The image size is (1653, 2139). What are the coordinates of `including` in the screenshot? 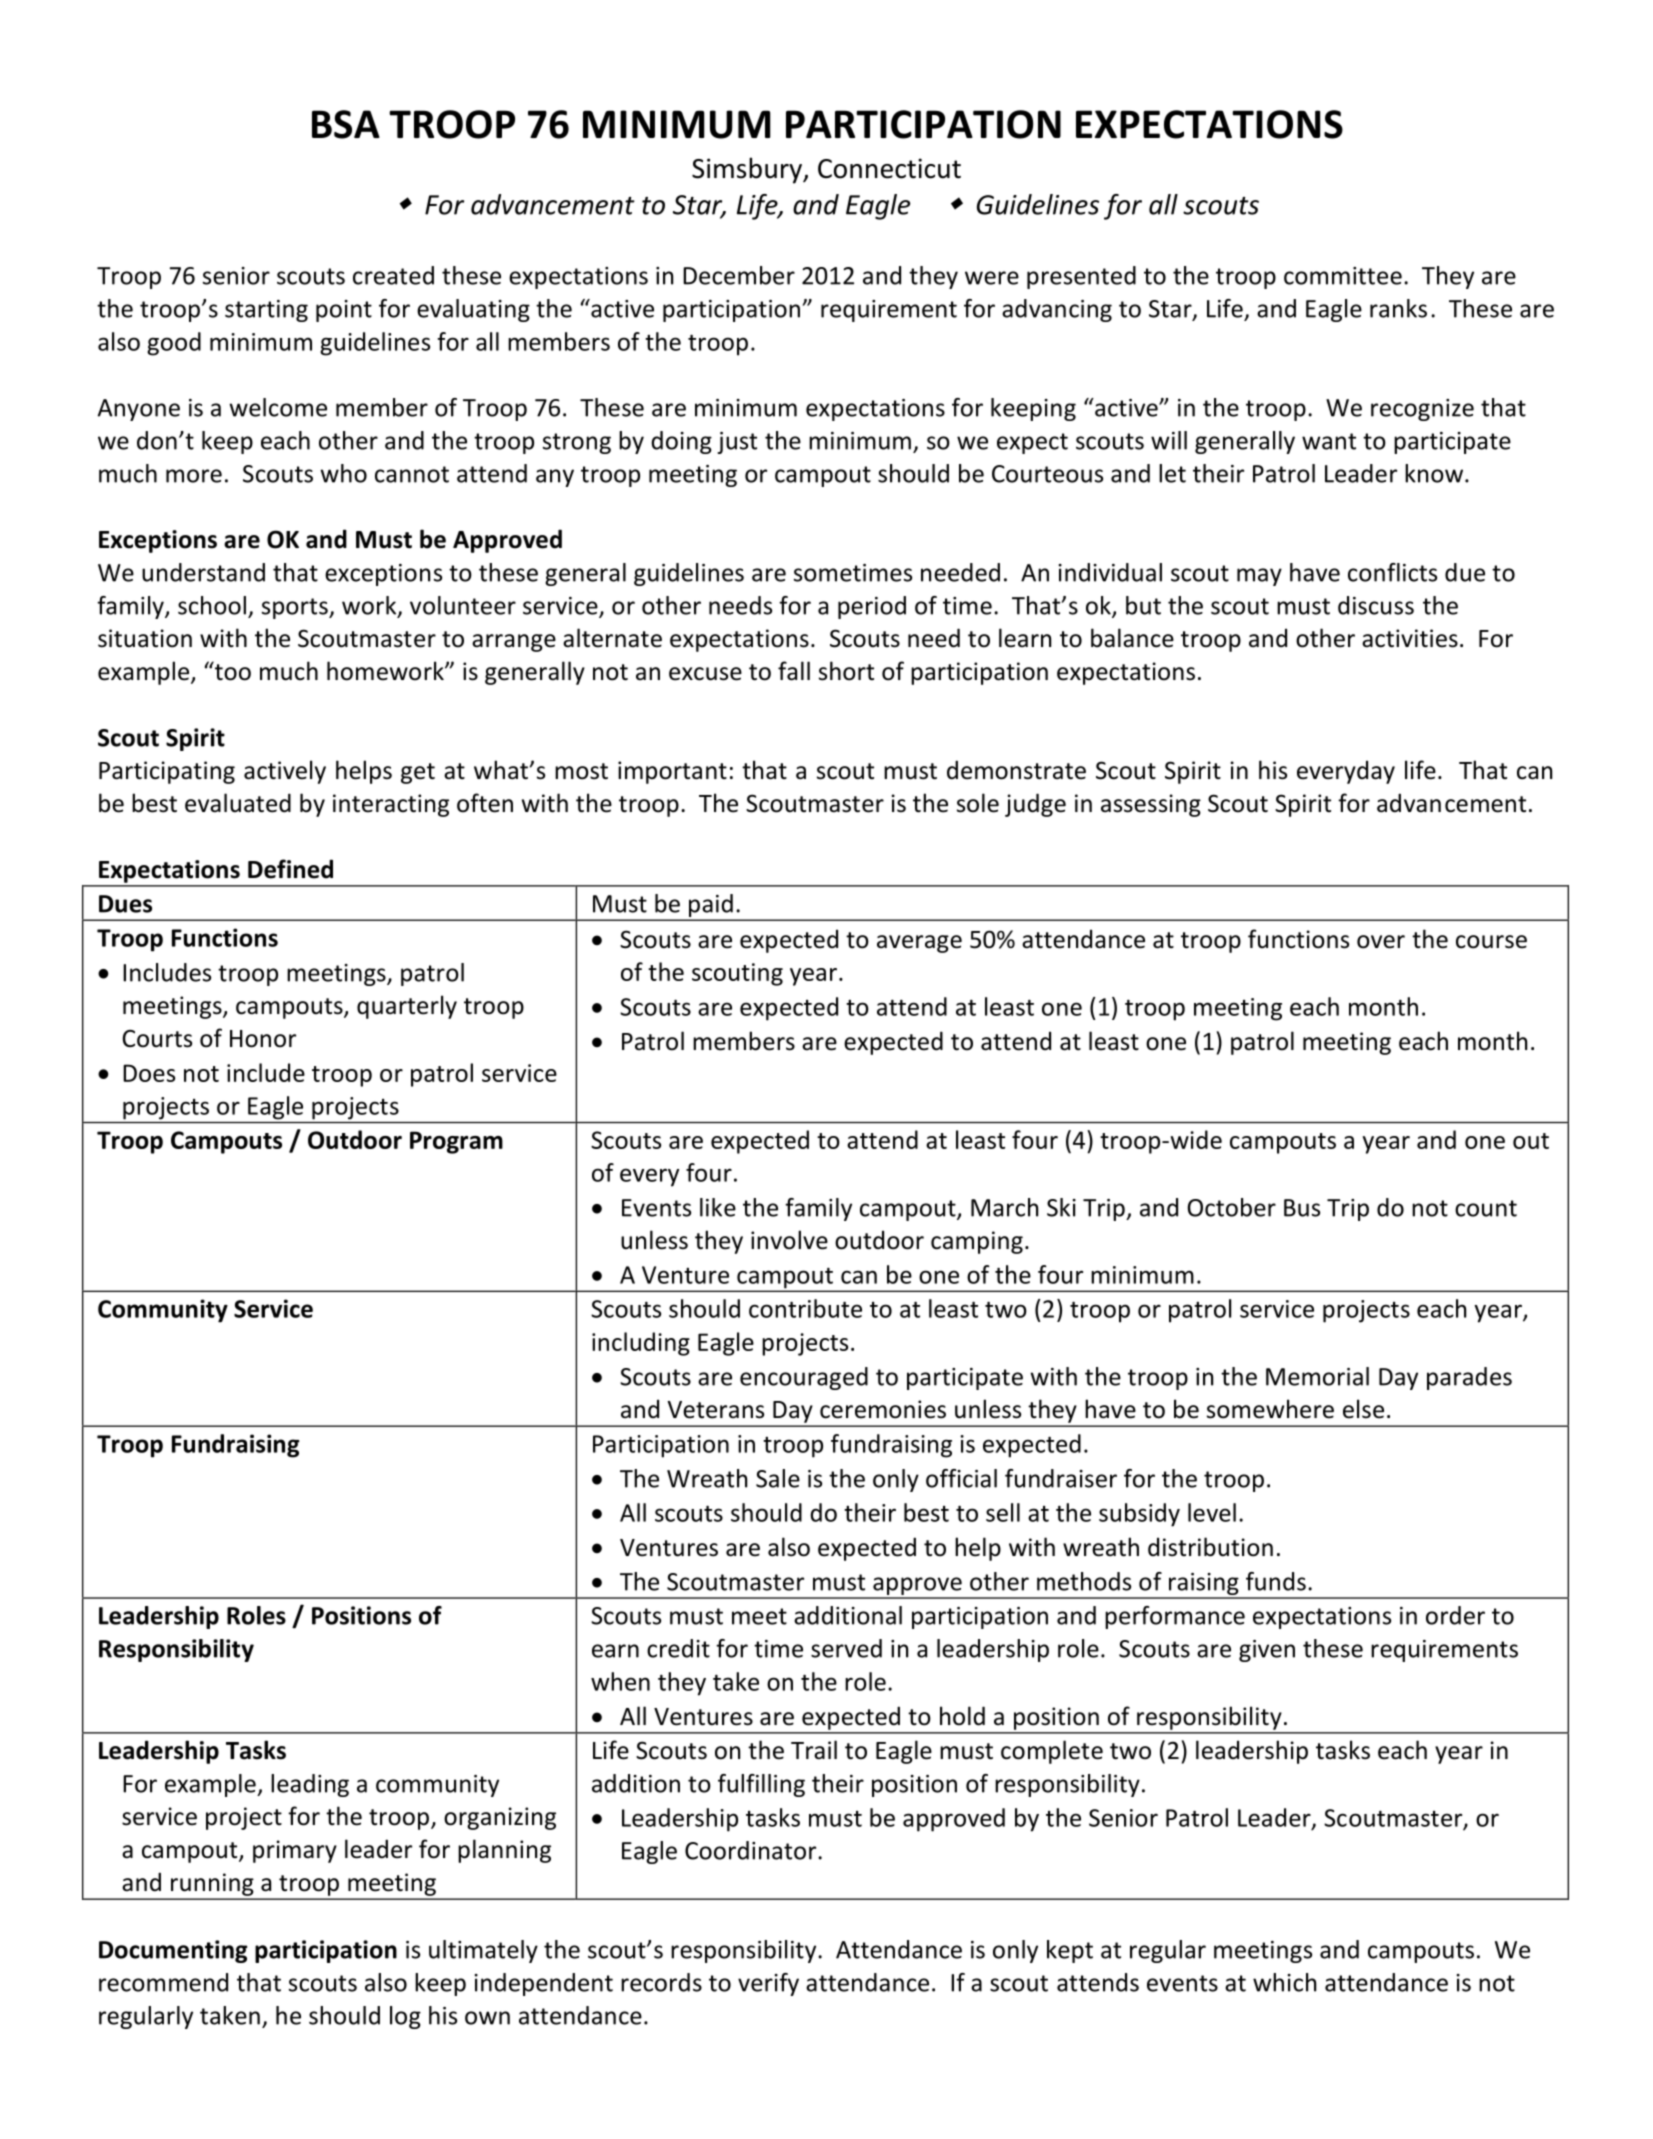 It's located at (641, 1344).
